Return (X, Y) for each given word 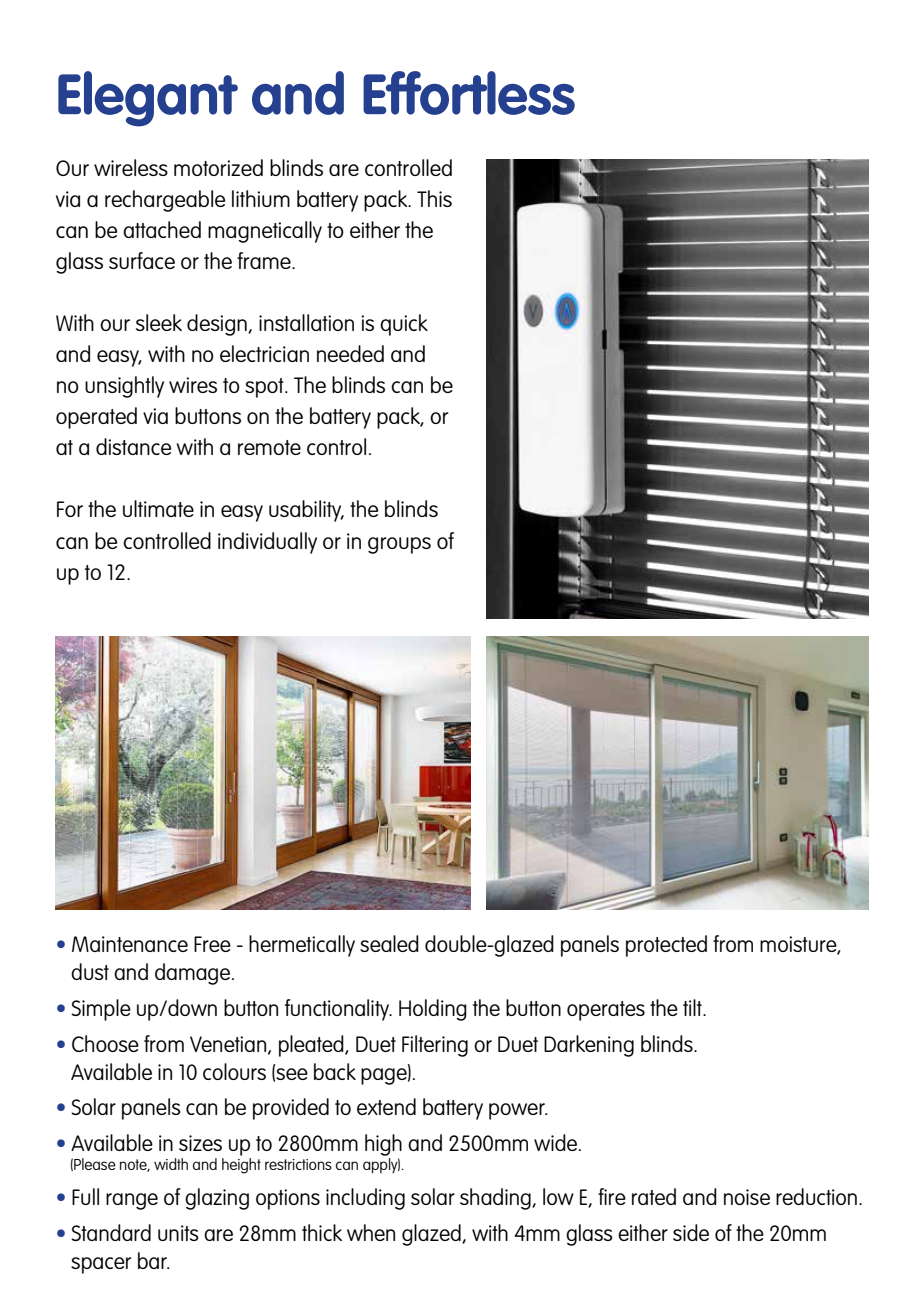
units (178, 1233)
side (691, 1232)
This (434, 198)
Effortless (469, 93)
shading (496, 1199)
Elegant (148, 99)
